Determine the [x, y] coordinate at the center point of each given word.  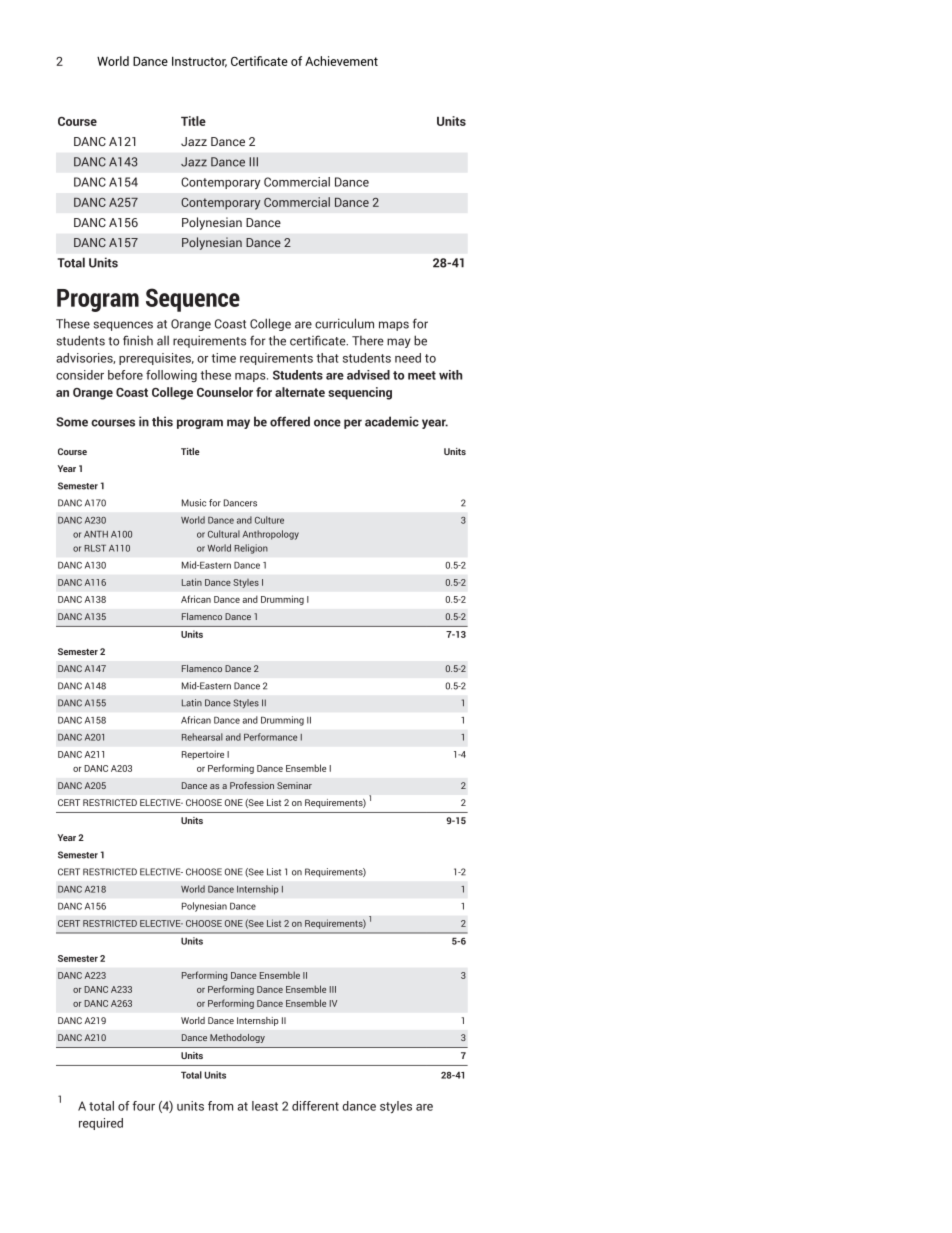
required [101, 1124]
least [265, 1106]
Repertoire [203, 755]
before [125, 375]
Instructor [199, 62]
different [315, 1106]
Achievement [341, 61]
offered [290, 421]
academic [392, 421]
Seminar [294, 785]
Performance [270, 737]
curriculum [344, 323]
